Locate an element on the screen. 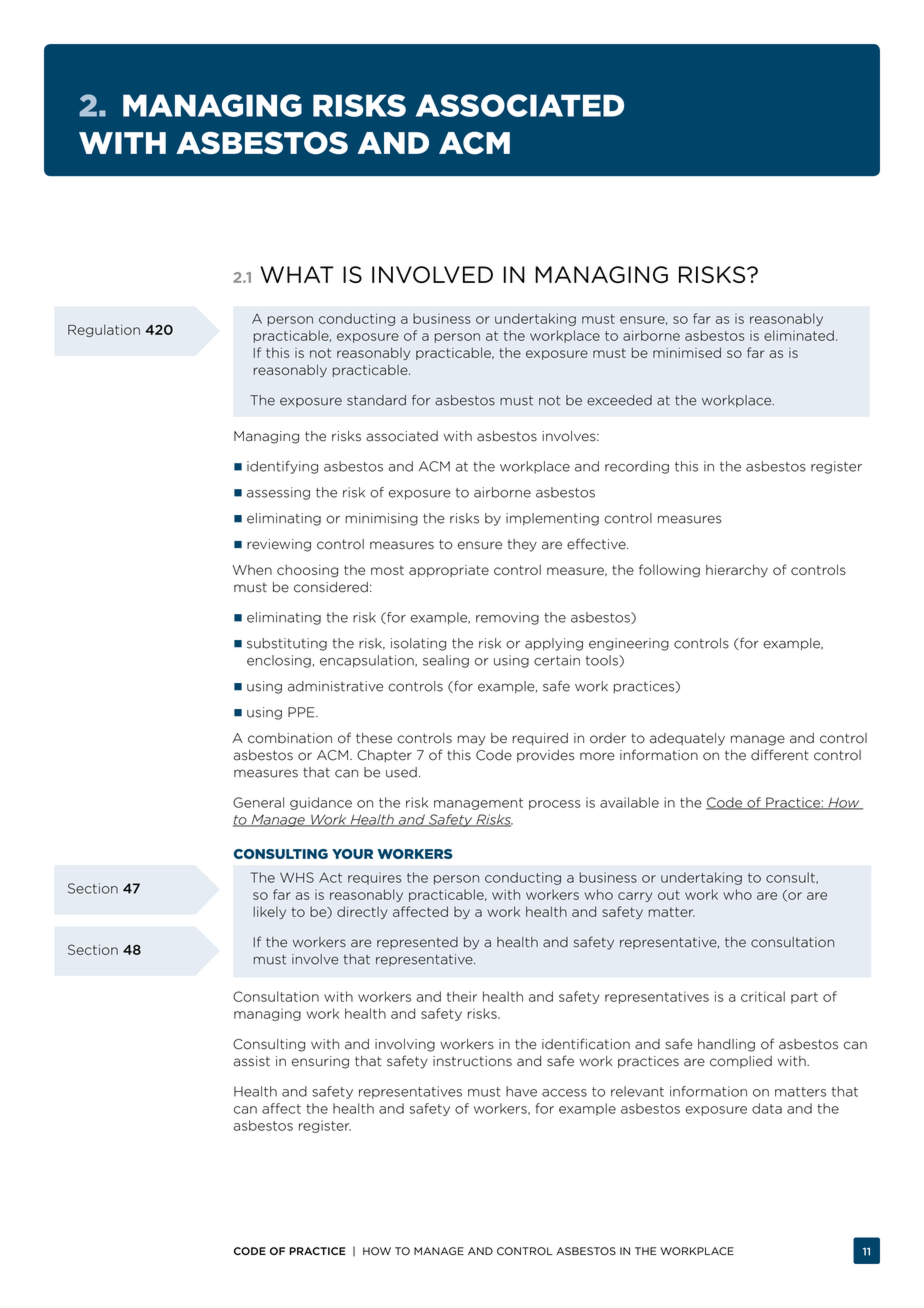  minimising is located at coordinates (382, 519).
